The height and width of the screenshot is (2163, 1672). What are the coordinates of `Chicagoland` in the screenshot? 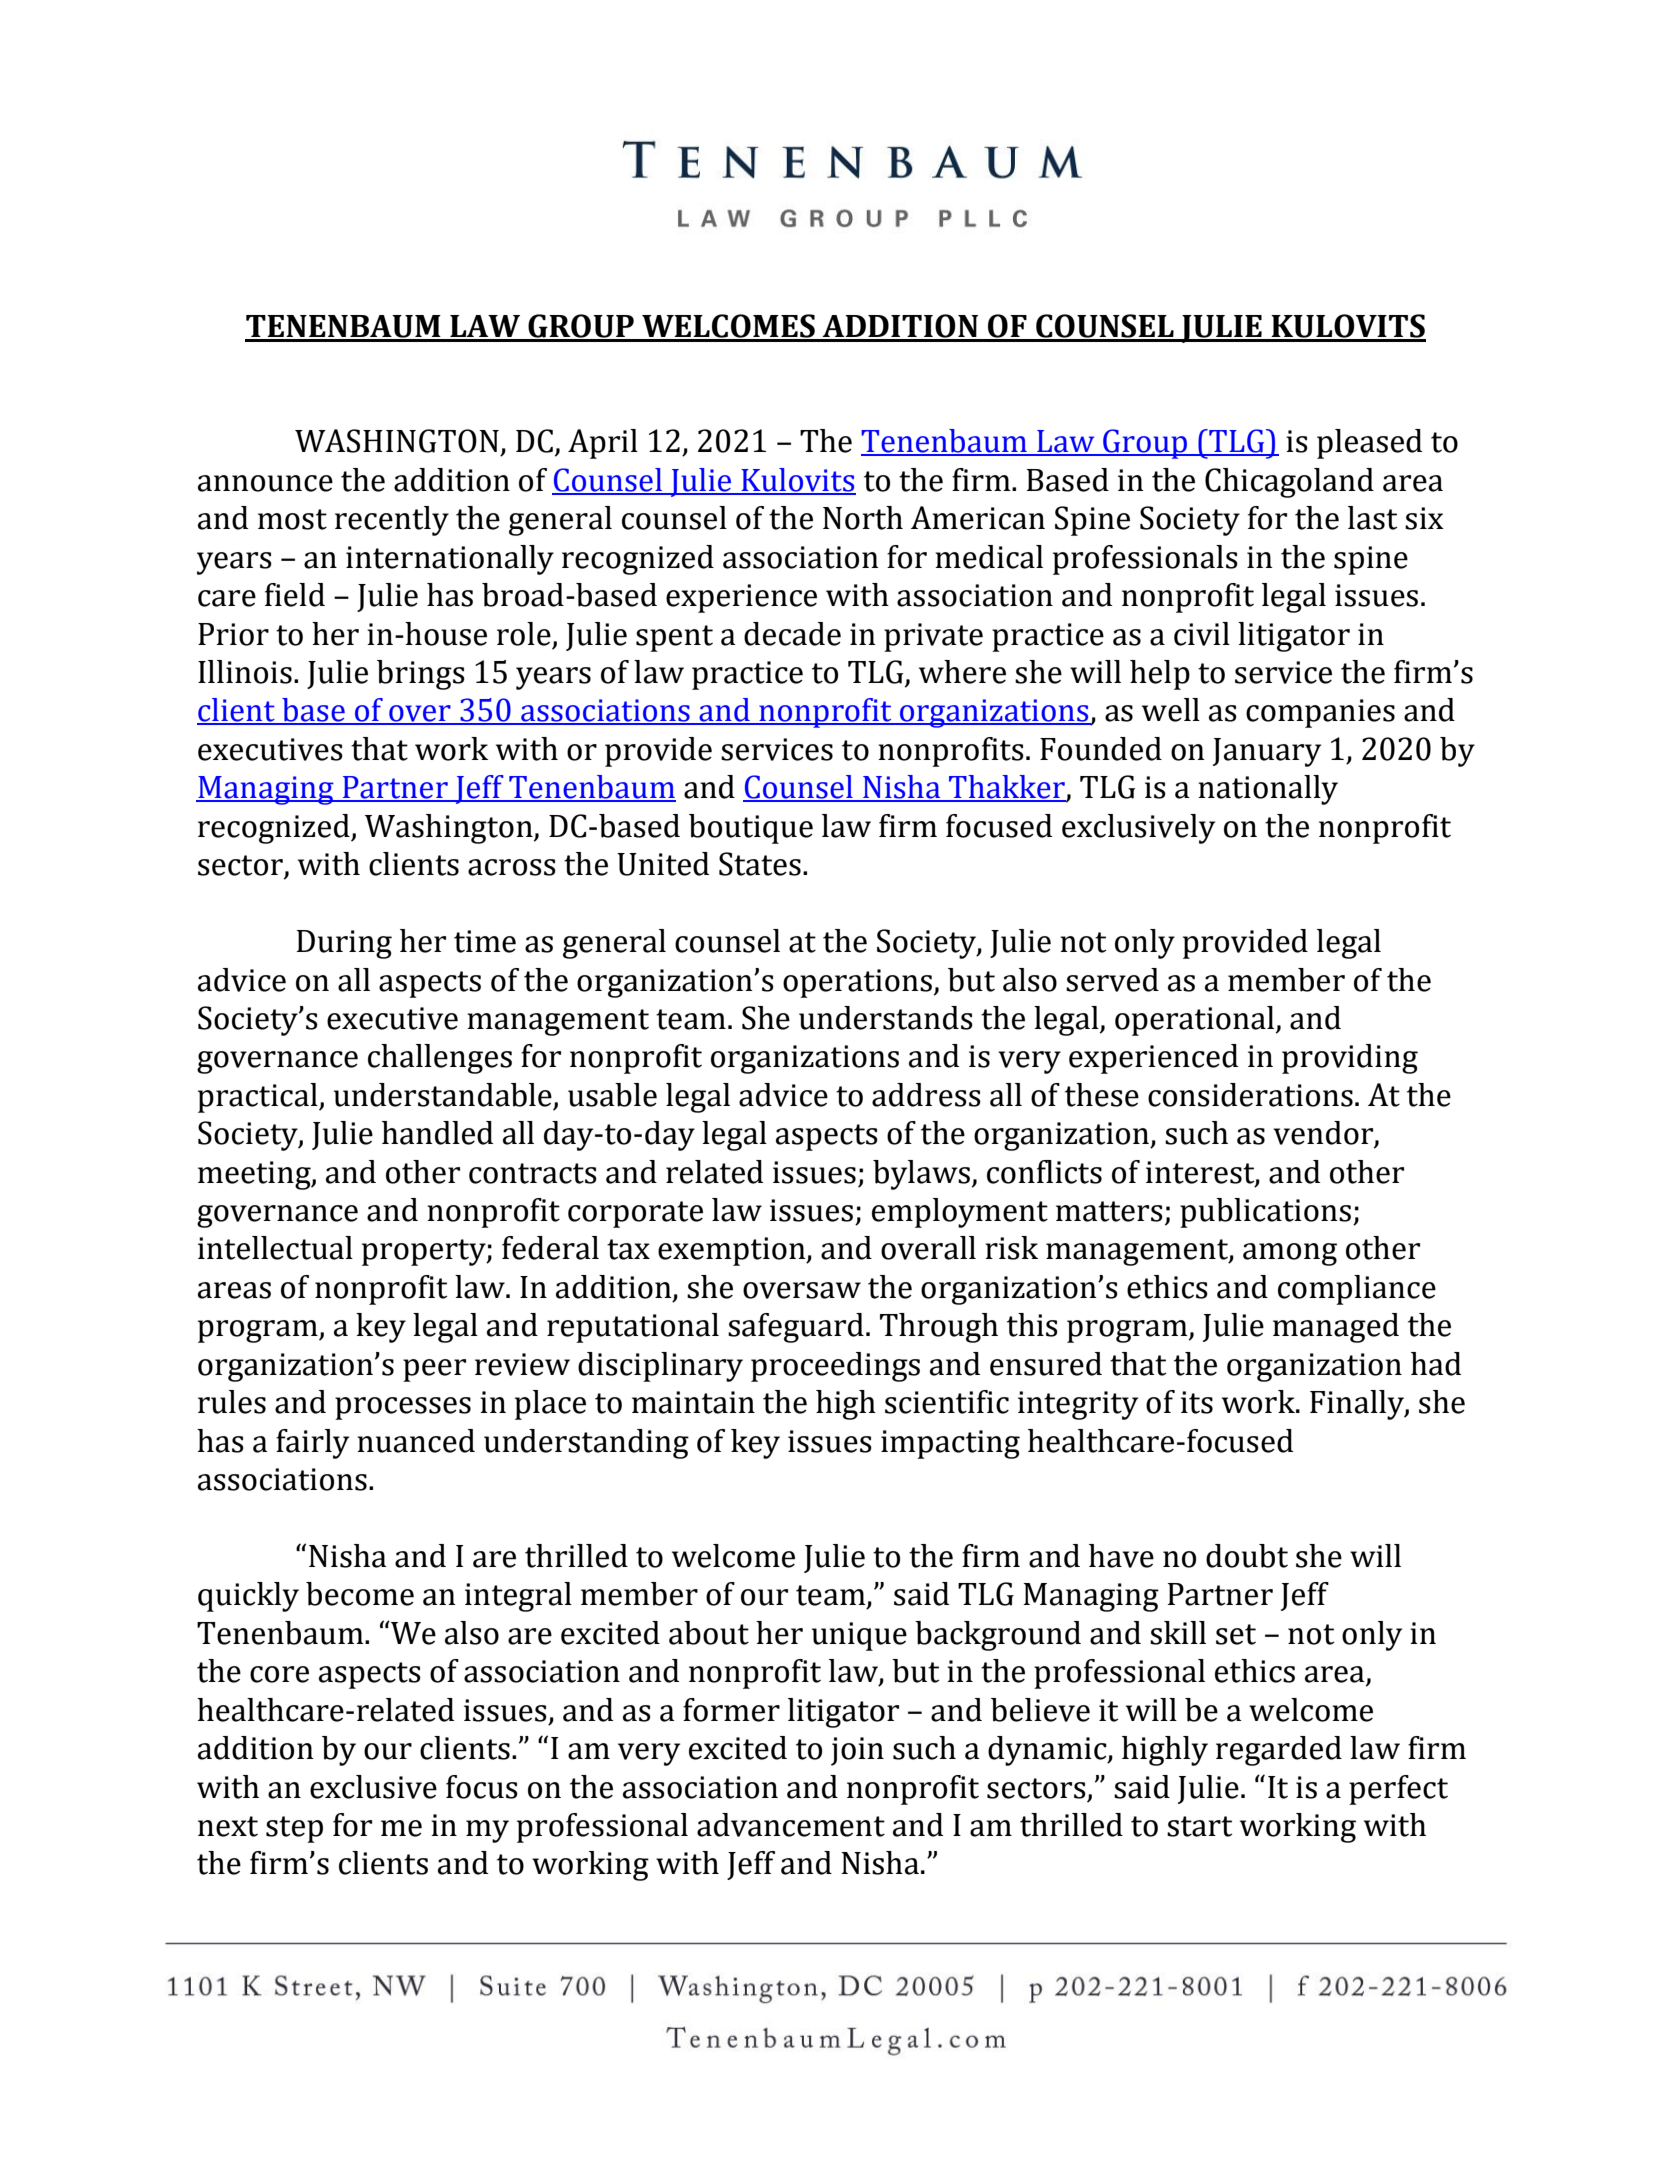 It's located at (1289, 483).
